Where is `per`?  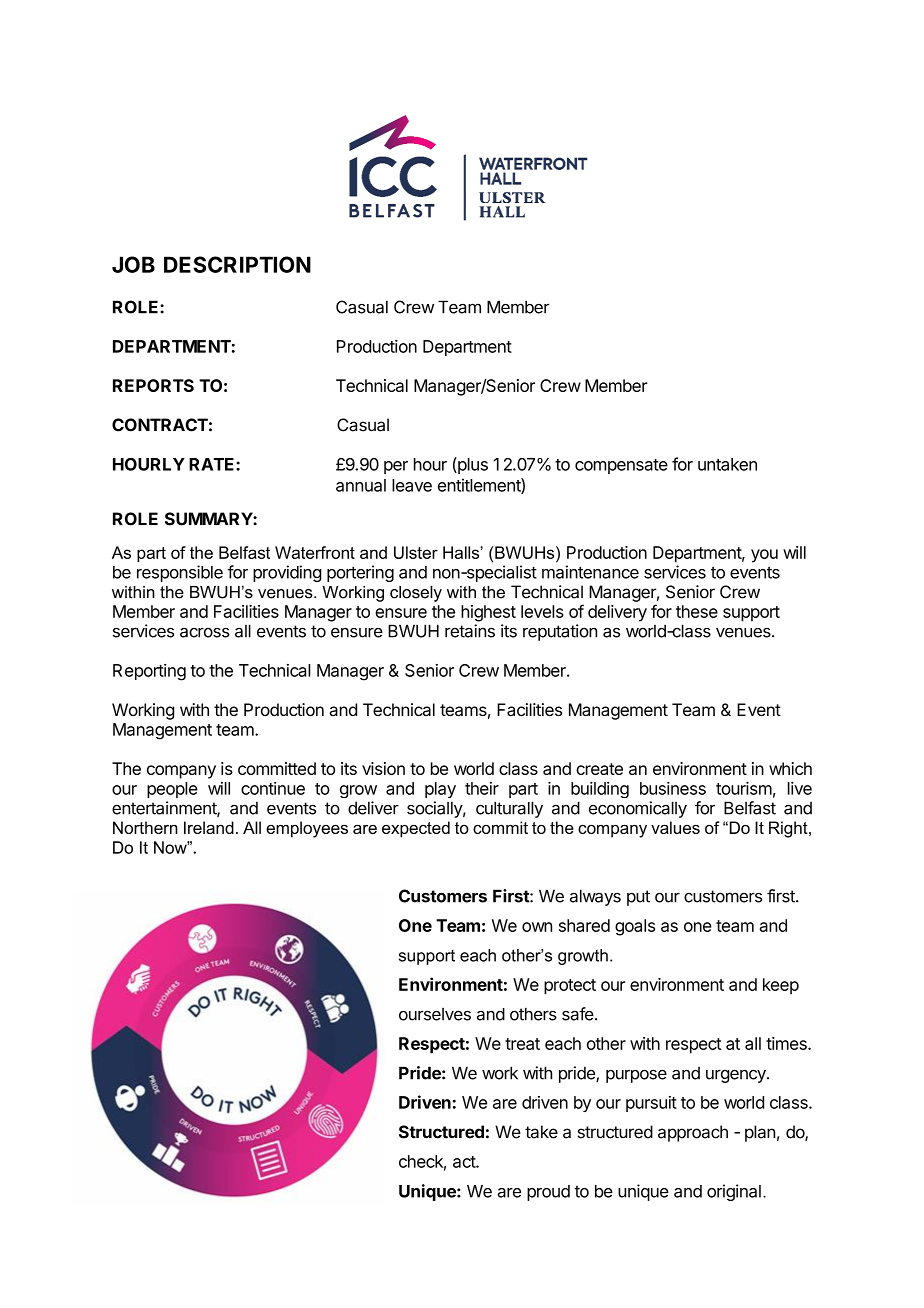
per is located at coordinates (396, 467).
